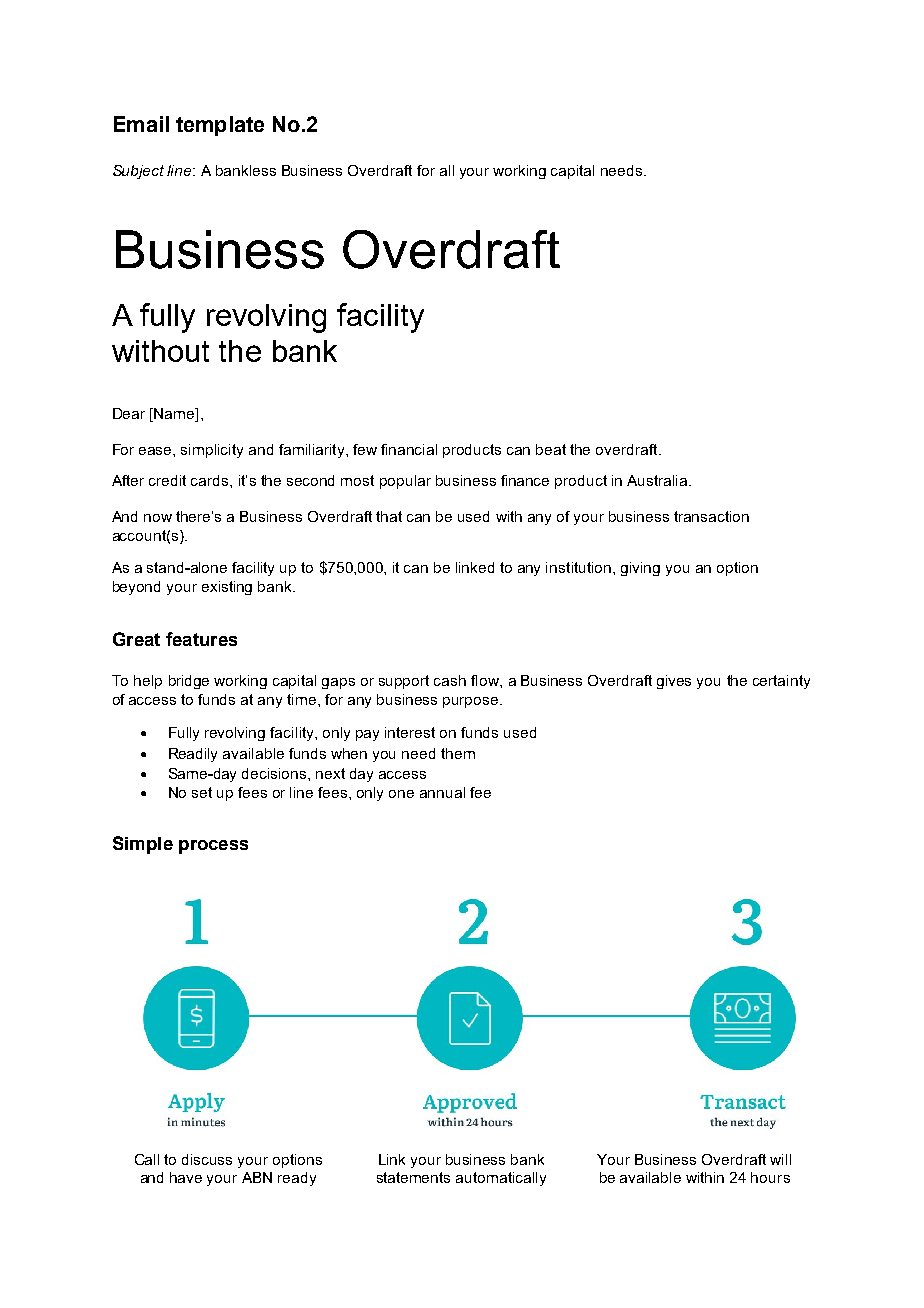 This page has width=924, height=1308. What do you see at coordinates (220, 126) in the page?
I see `template` at bounding box center [220, 126].
